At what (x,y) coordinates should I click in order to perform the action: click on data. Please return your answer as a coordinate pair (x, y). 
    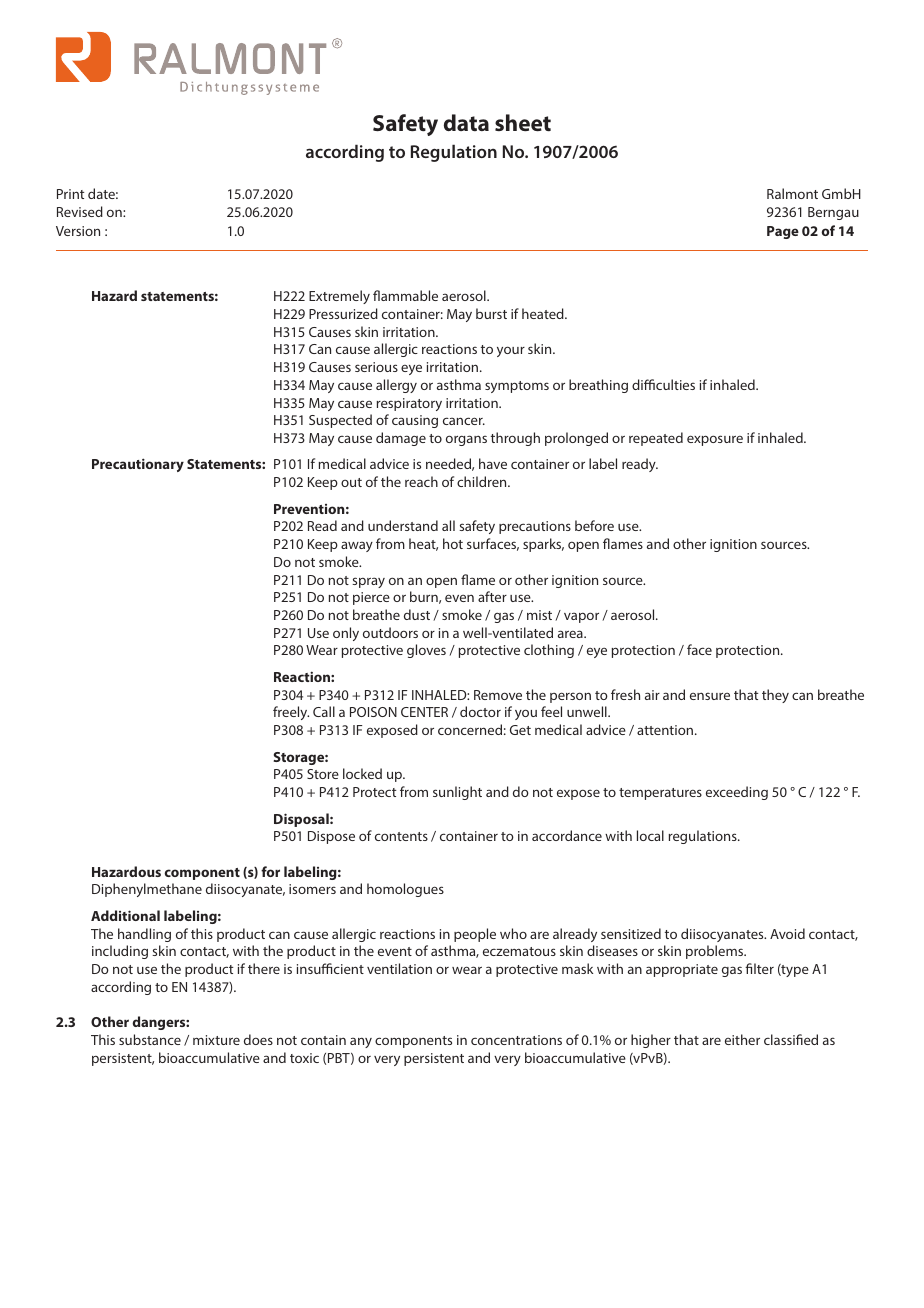
    Looking at the image, I should click on (466, 122).
